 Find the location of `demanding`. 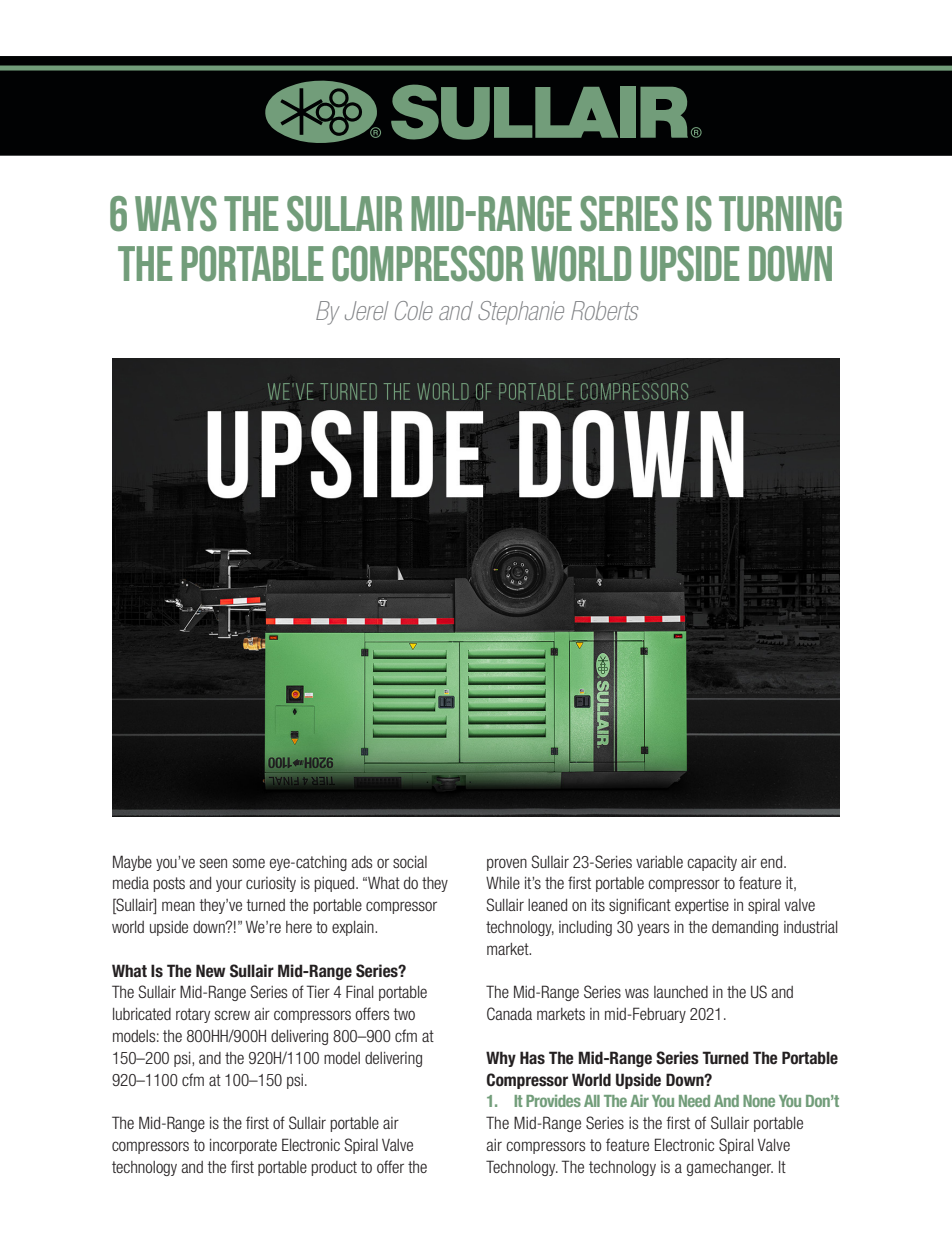

demanding is located at coordinates (745, 928).
